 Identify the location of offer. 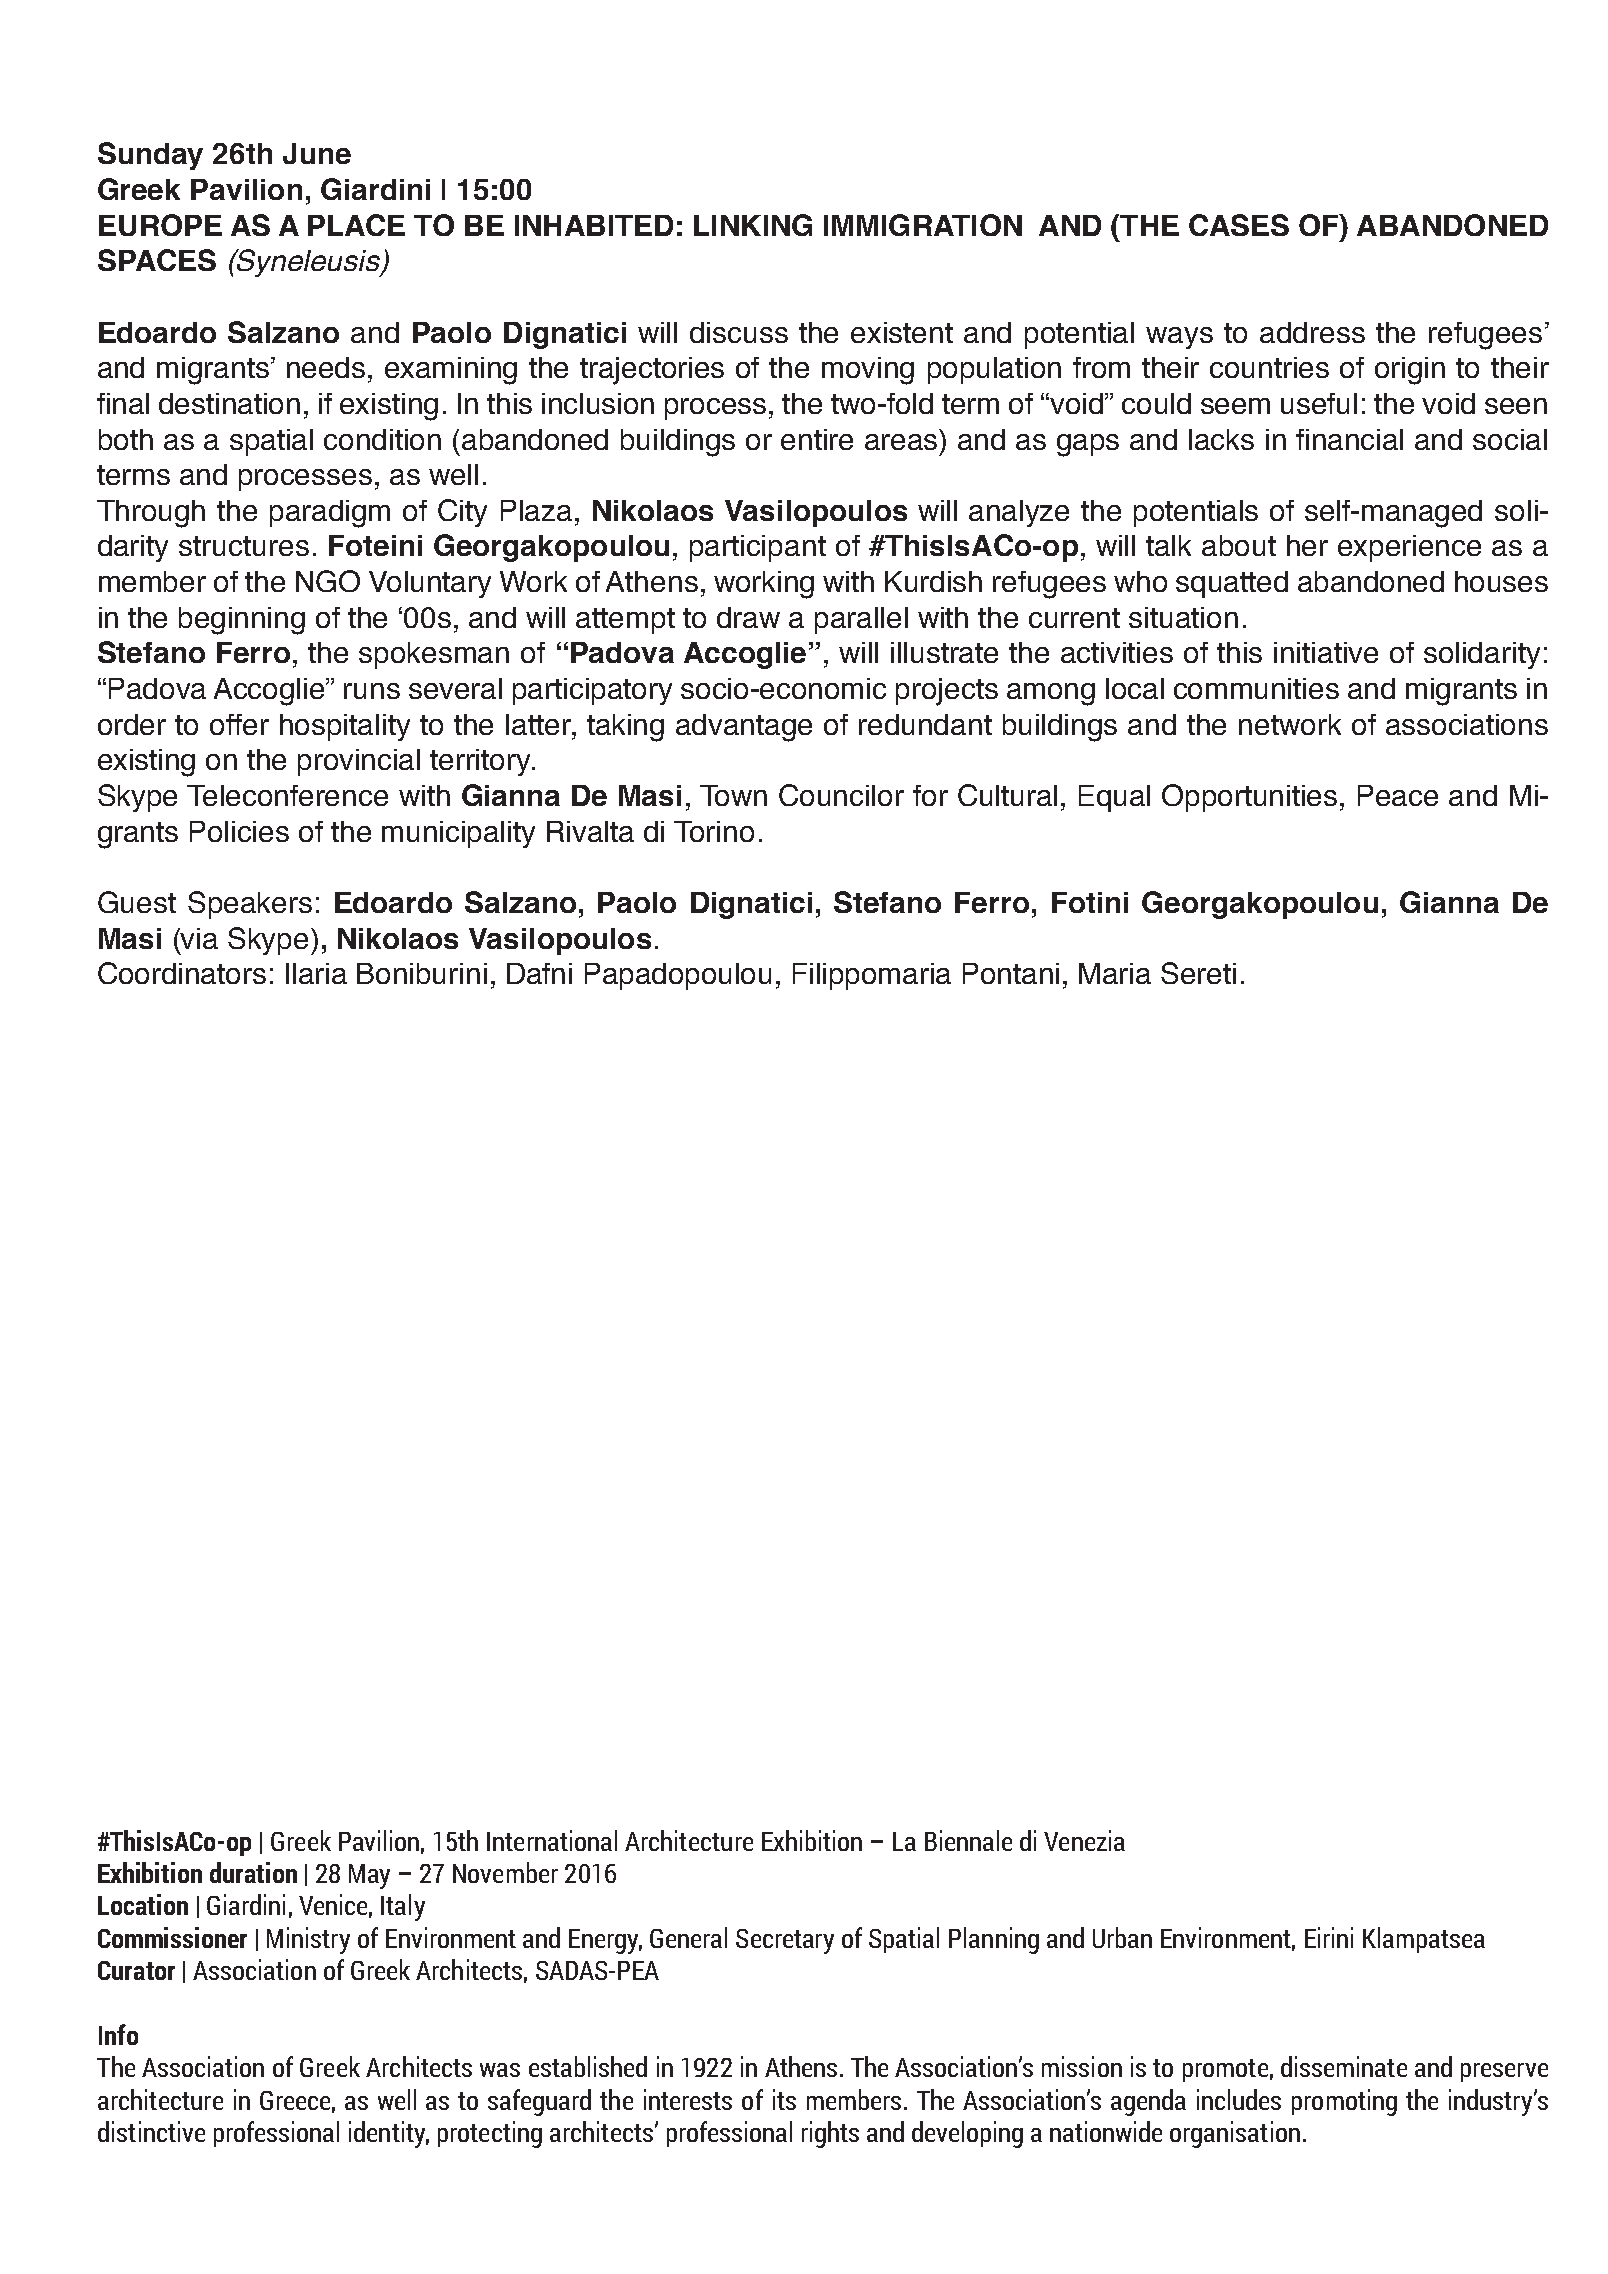
(239, 724).
